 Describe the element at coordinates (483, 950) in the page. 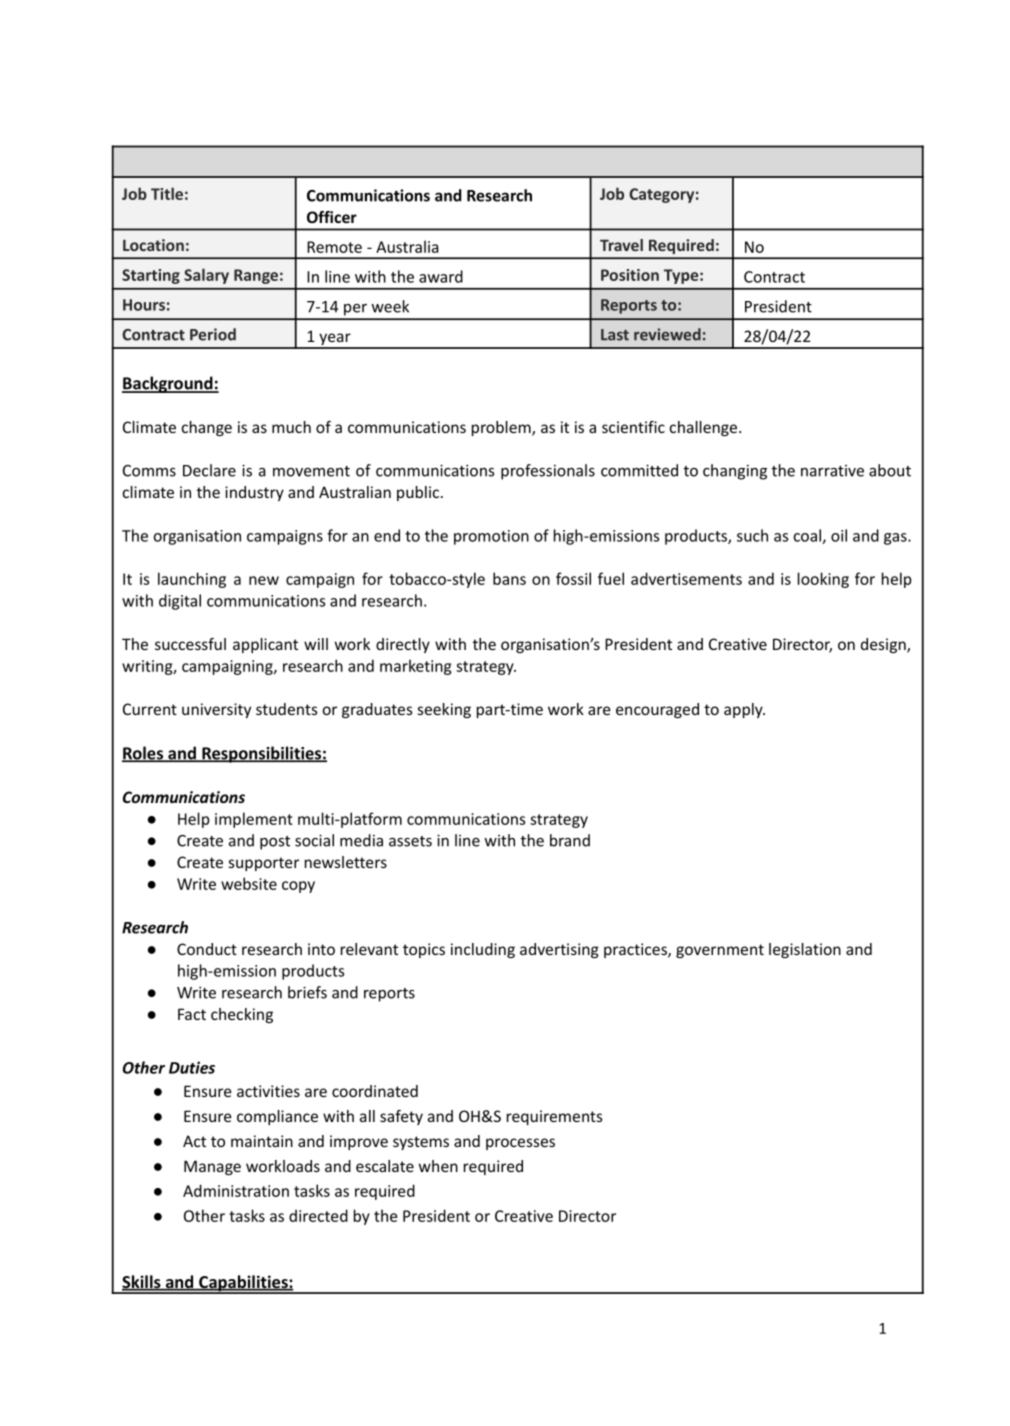

I see `including` at that location.
